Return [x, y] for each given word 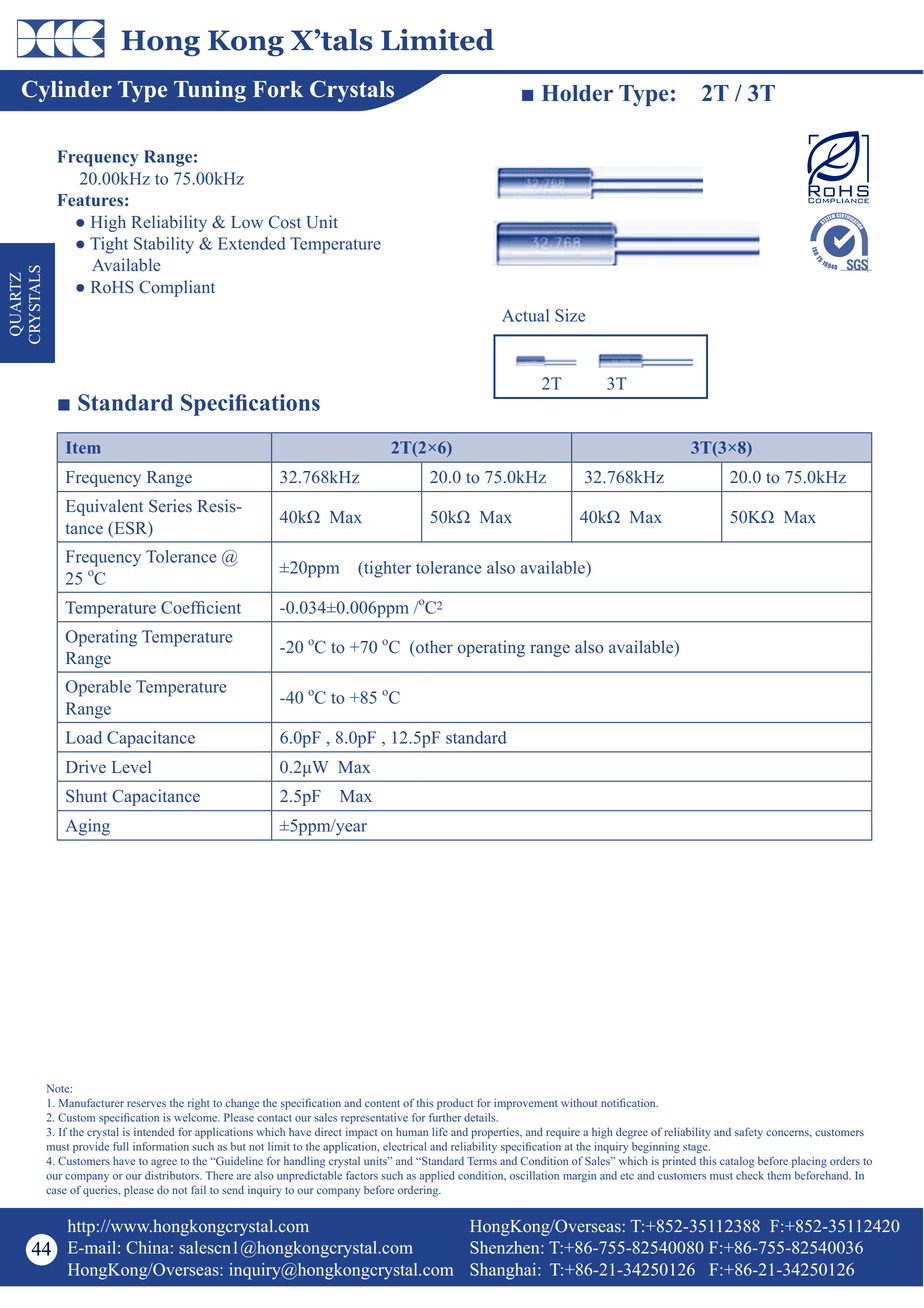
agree [164, 1163]
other [434, 647]
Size [570, 315]
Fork [278, 89]
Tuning [210, 91]
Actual [525, 315]
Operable [98, 688]
